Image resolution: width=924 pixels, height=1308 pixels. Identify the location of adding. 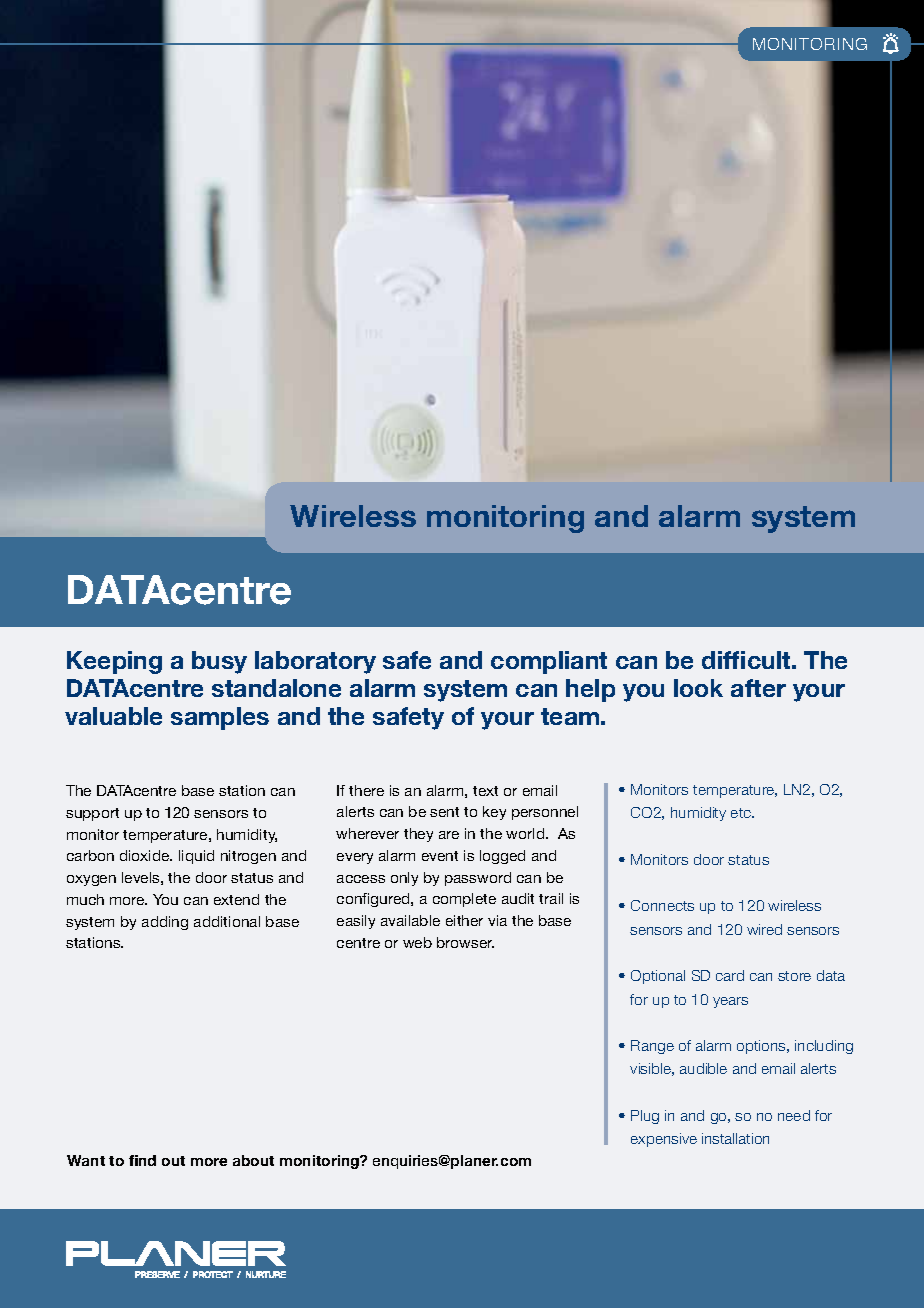
(165, 923).
